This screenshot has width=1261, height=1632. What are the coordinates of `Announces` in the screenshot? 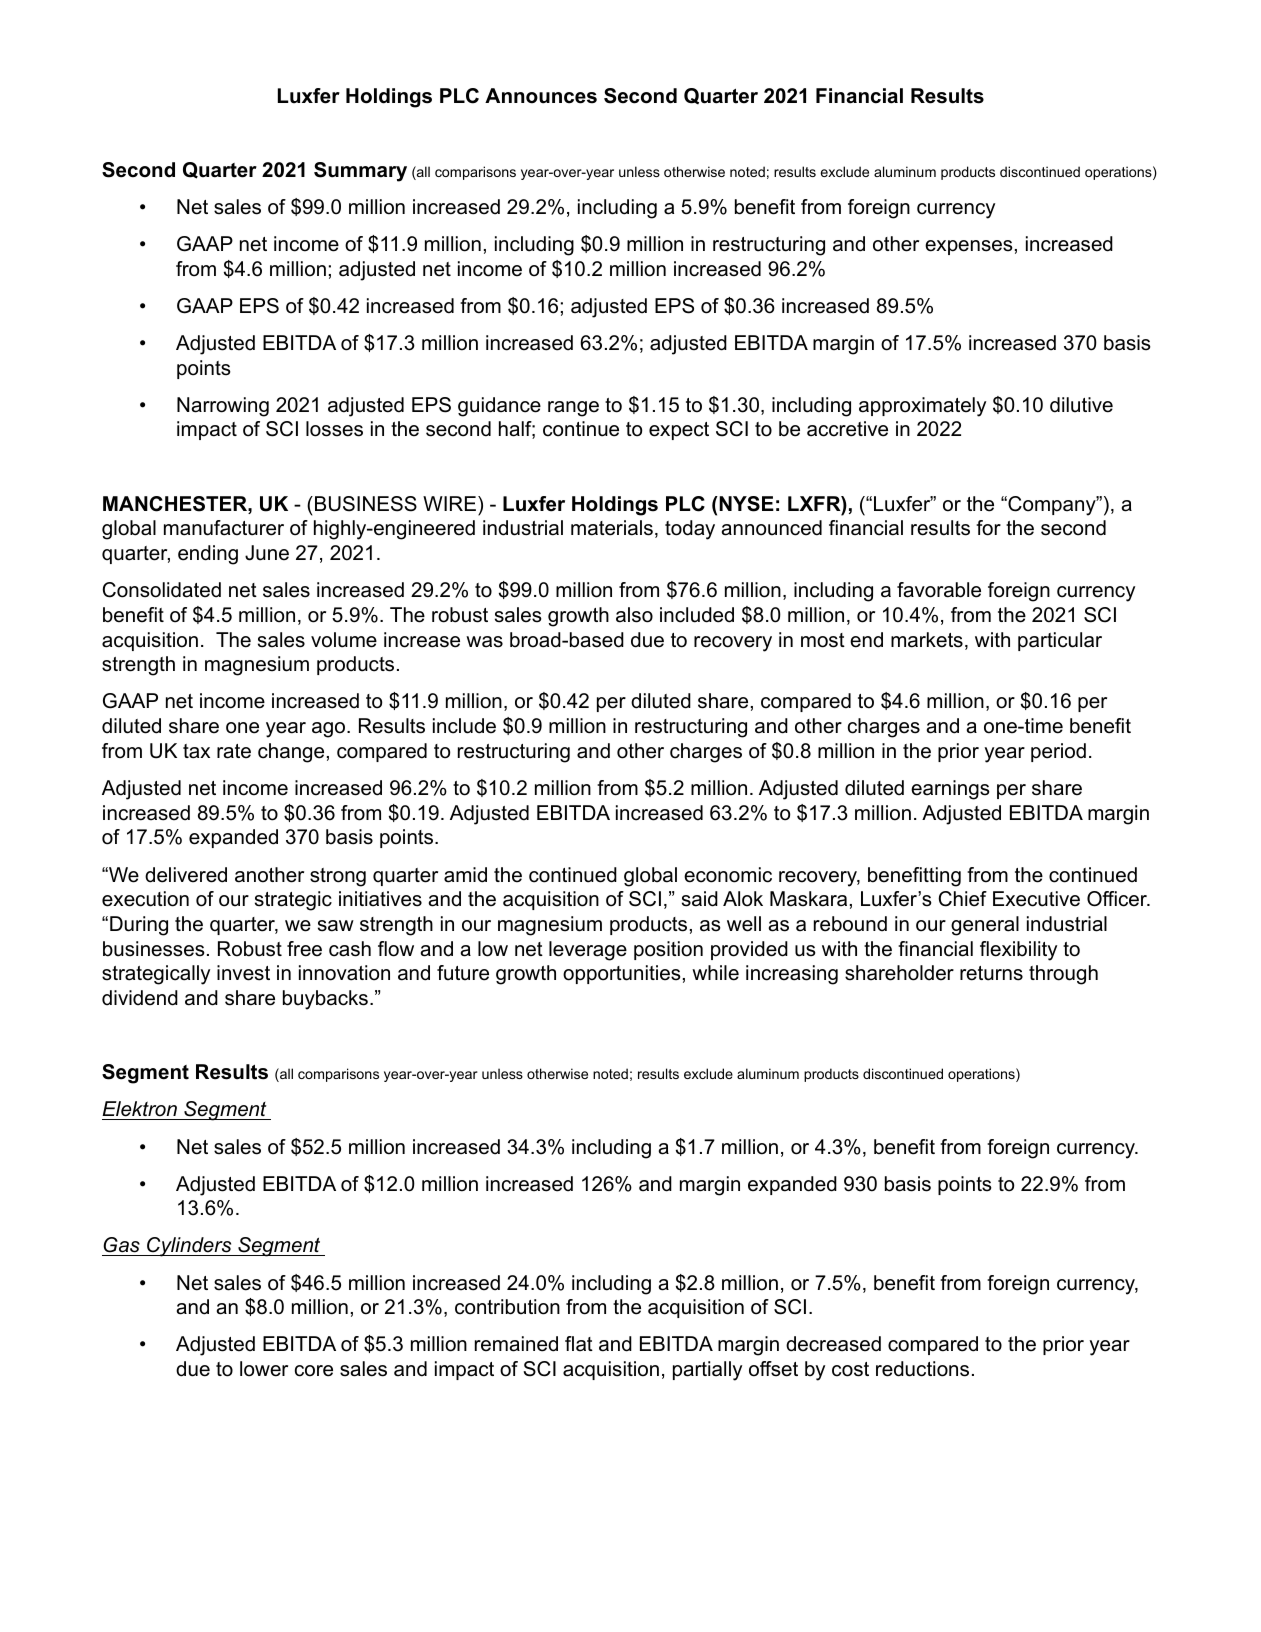 It's located at (541, 96).
